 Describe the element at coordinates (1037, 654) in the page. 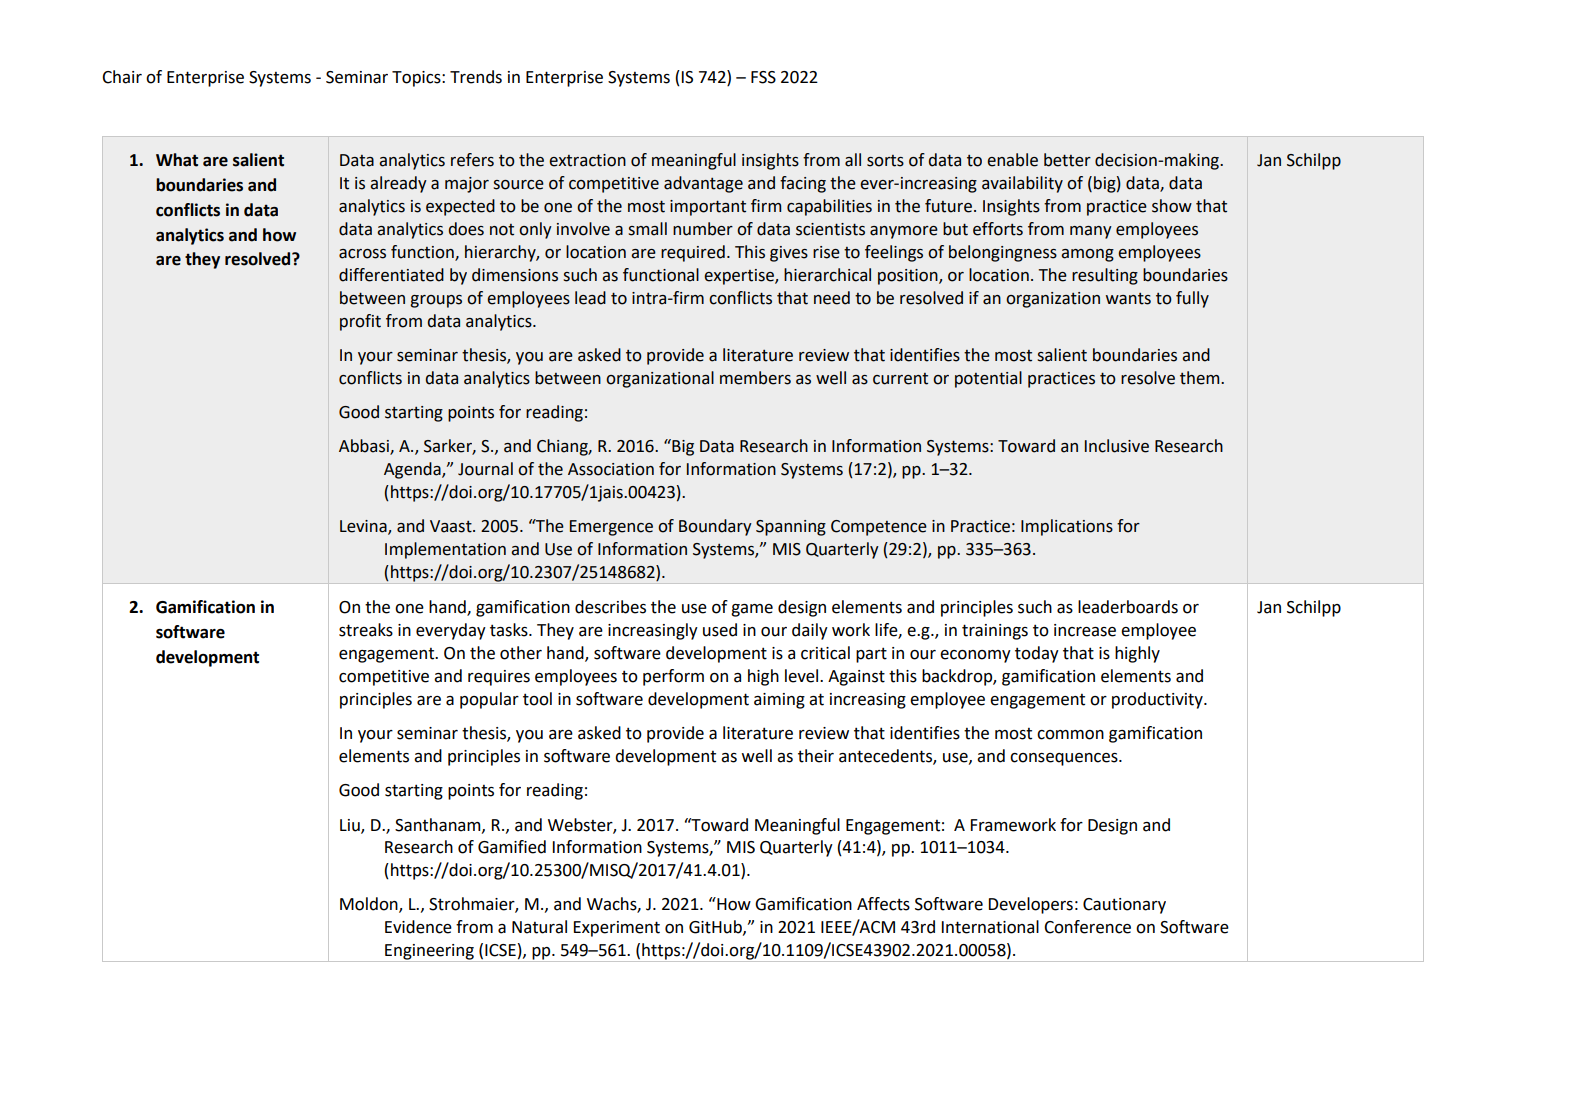

I see `today` at that location.
